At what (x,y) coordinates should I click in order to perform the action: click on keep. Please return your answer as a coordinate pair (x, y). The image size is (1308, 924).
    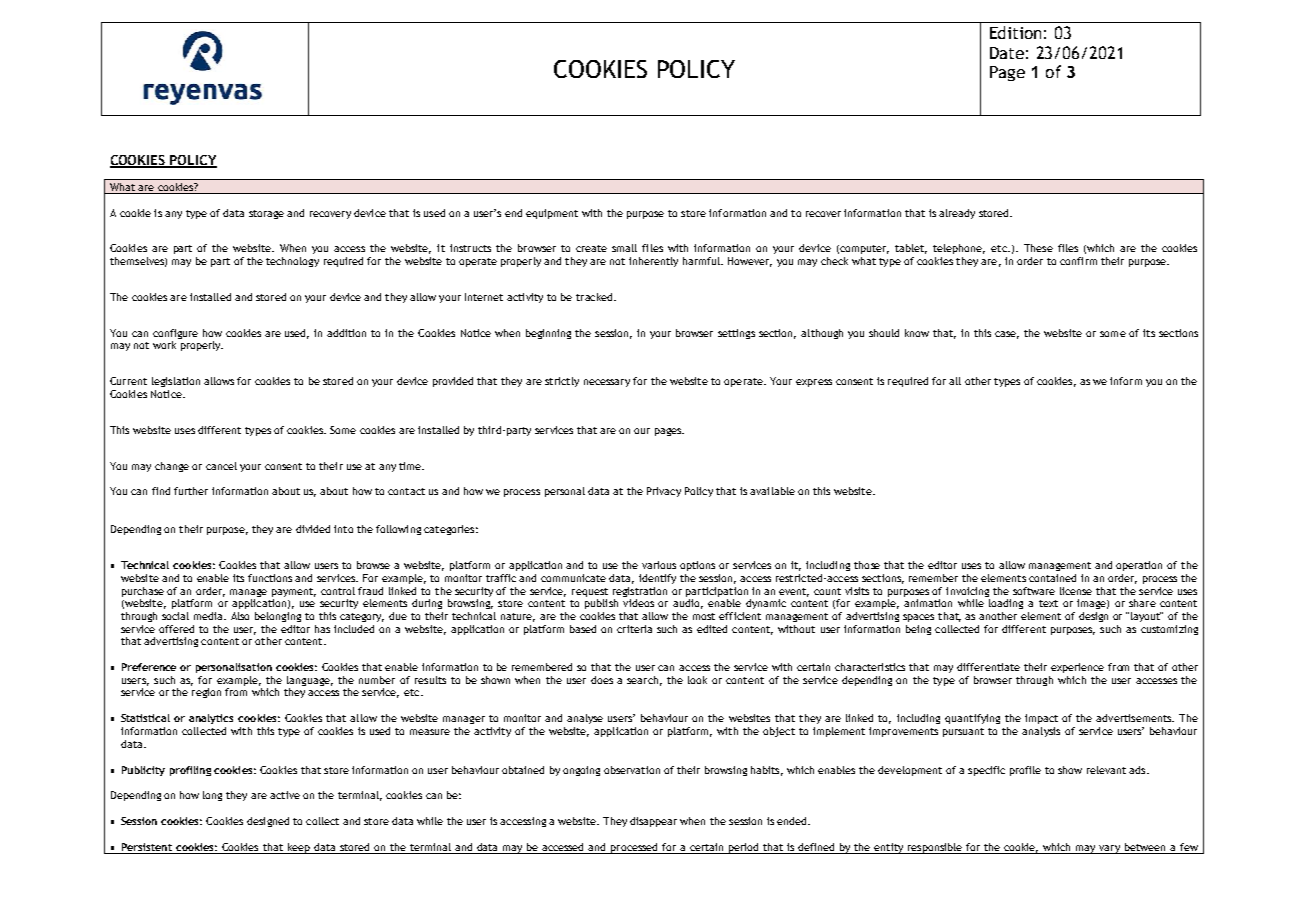
    Looking at the image, I should click on (298, 848).
